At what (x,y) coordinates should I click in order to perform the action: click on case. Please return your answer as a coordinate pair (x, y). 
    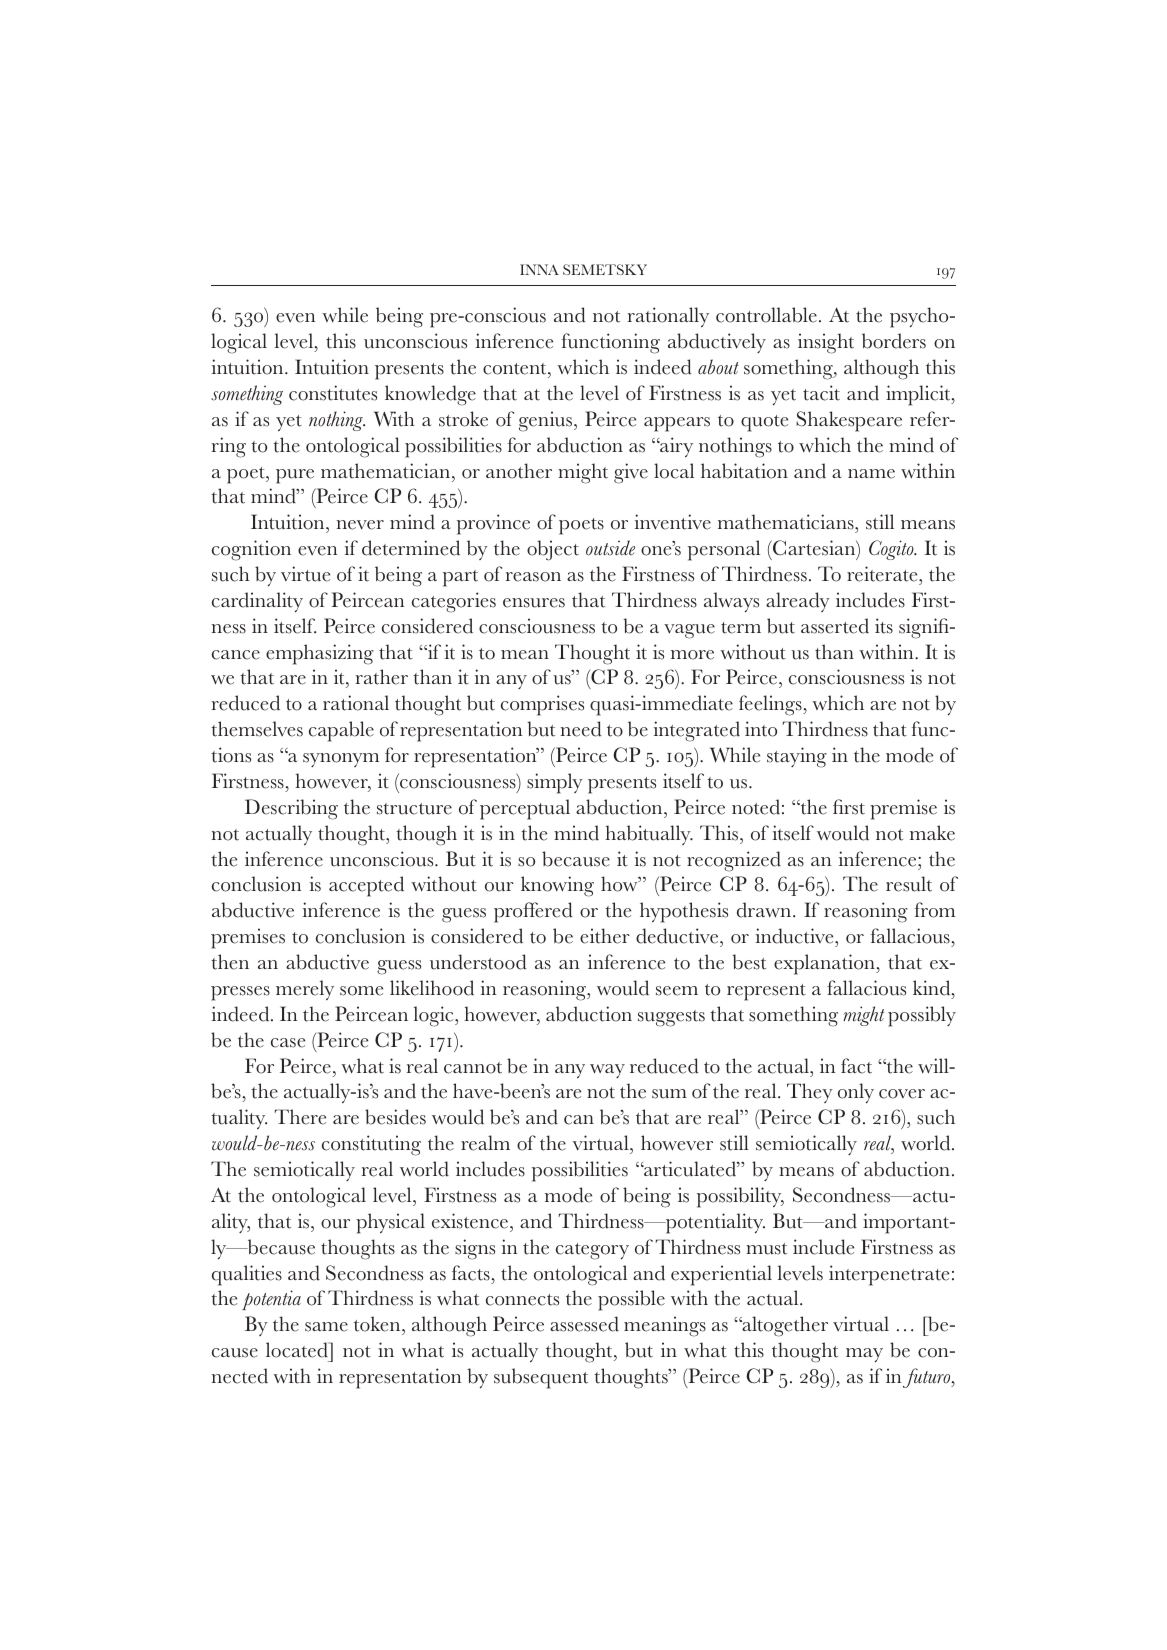
    Looking at the image, I should click on (288, 1043).
